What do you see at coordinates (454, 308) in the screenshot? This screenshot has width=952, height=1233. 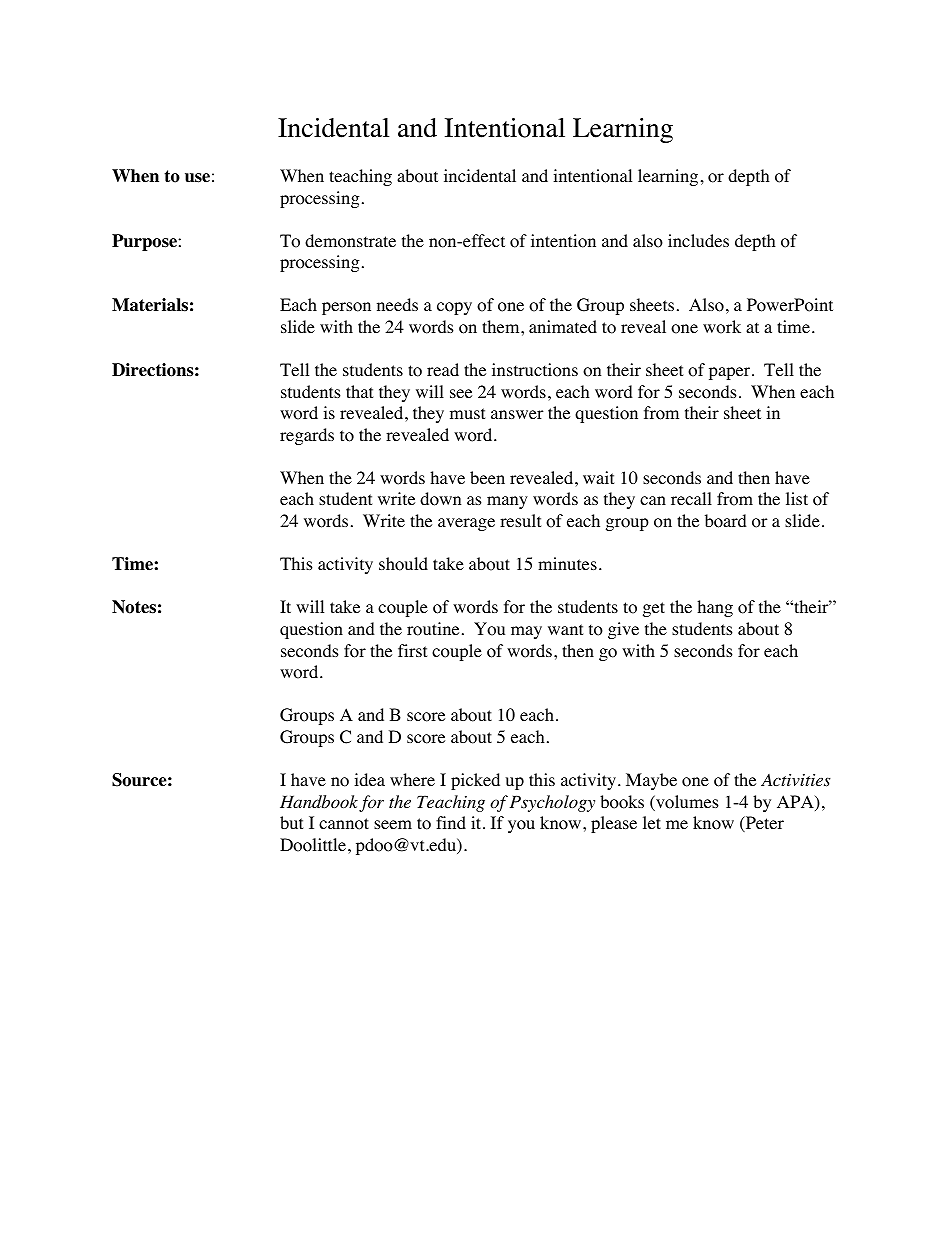 I see `copy` at bounding box center [454, 308].
